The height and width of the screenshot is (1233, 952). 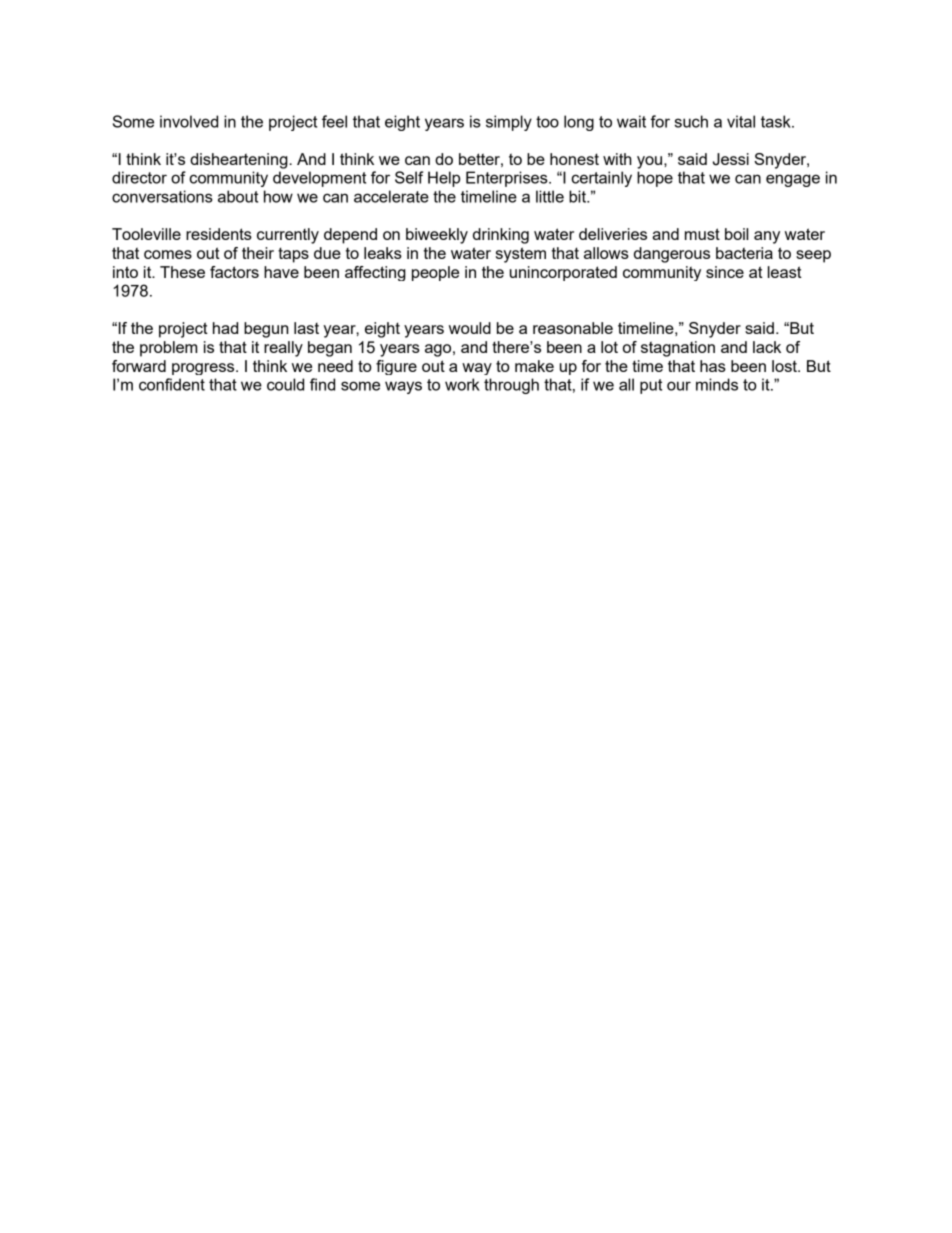 What do you see at coordinates (168, 254) in the screenshot?
I see `comes` at bounding box center [168, 254].
